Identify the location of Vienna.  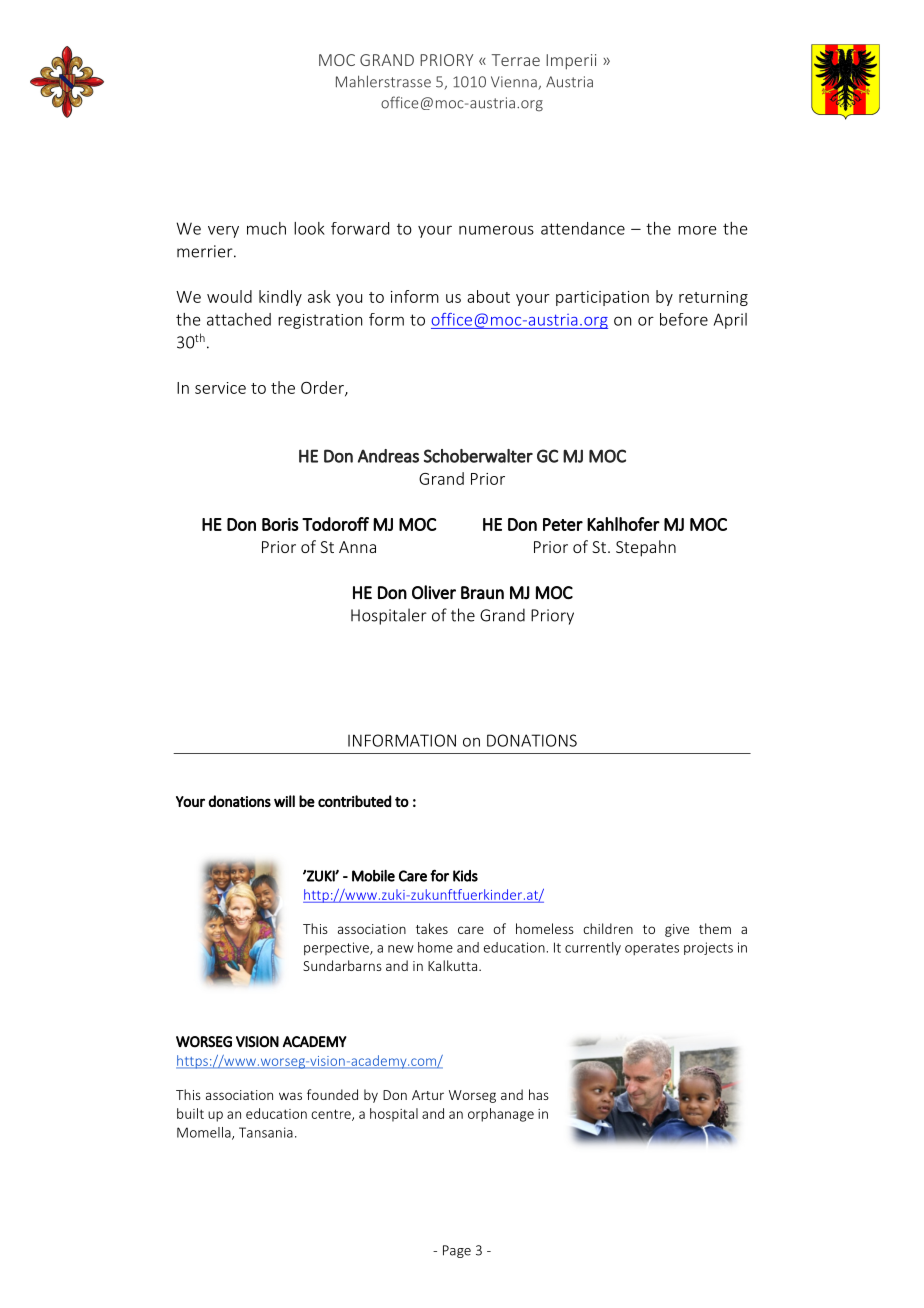
(515, 83).
